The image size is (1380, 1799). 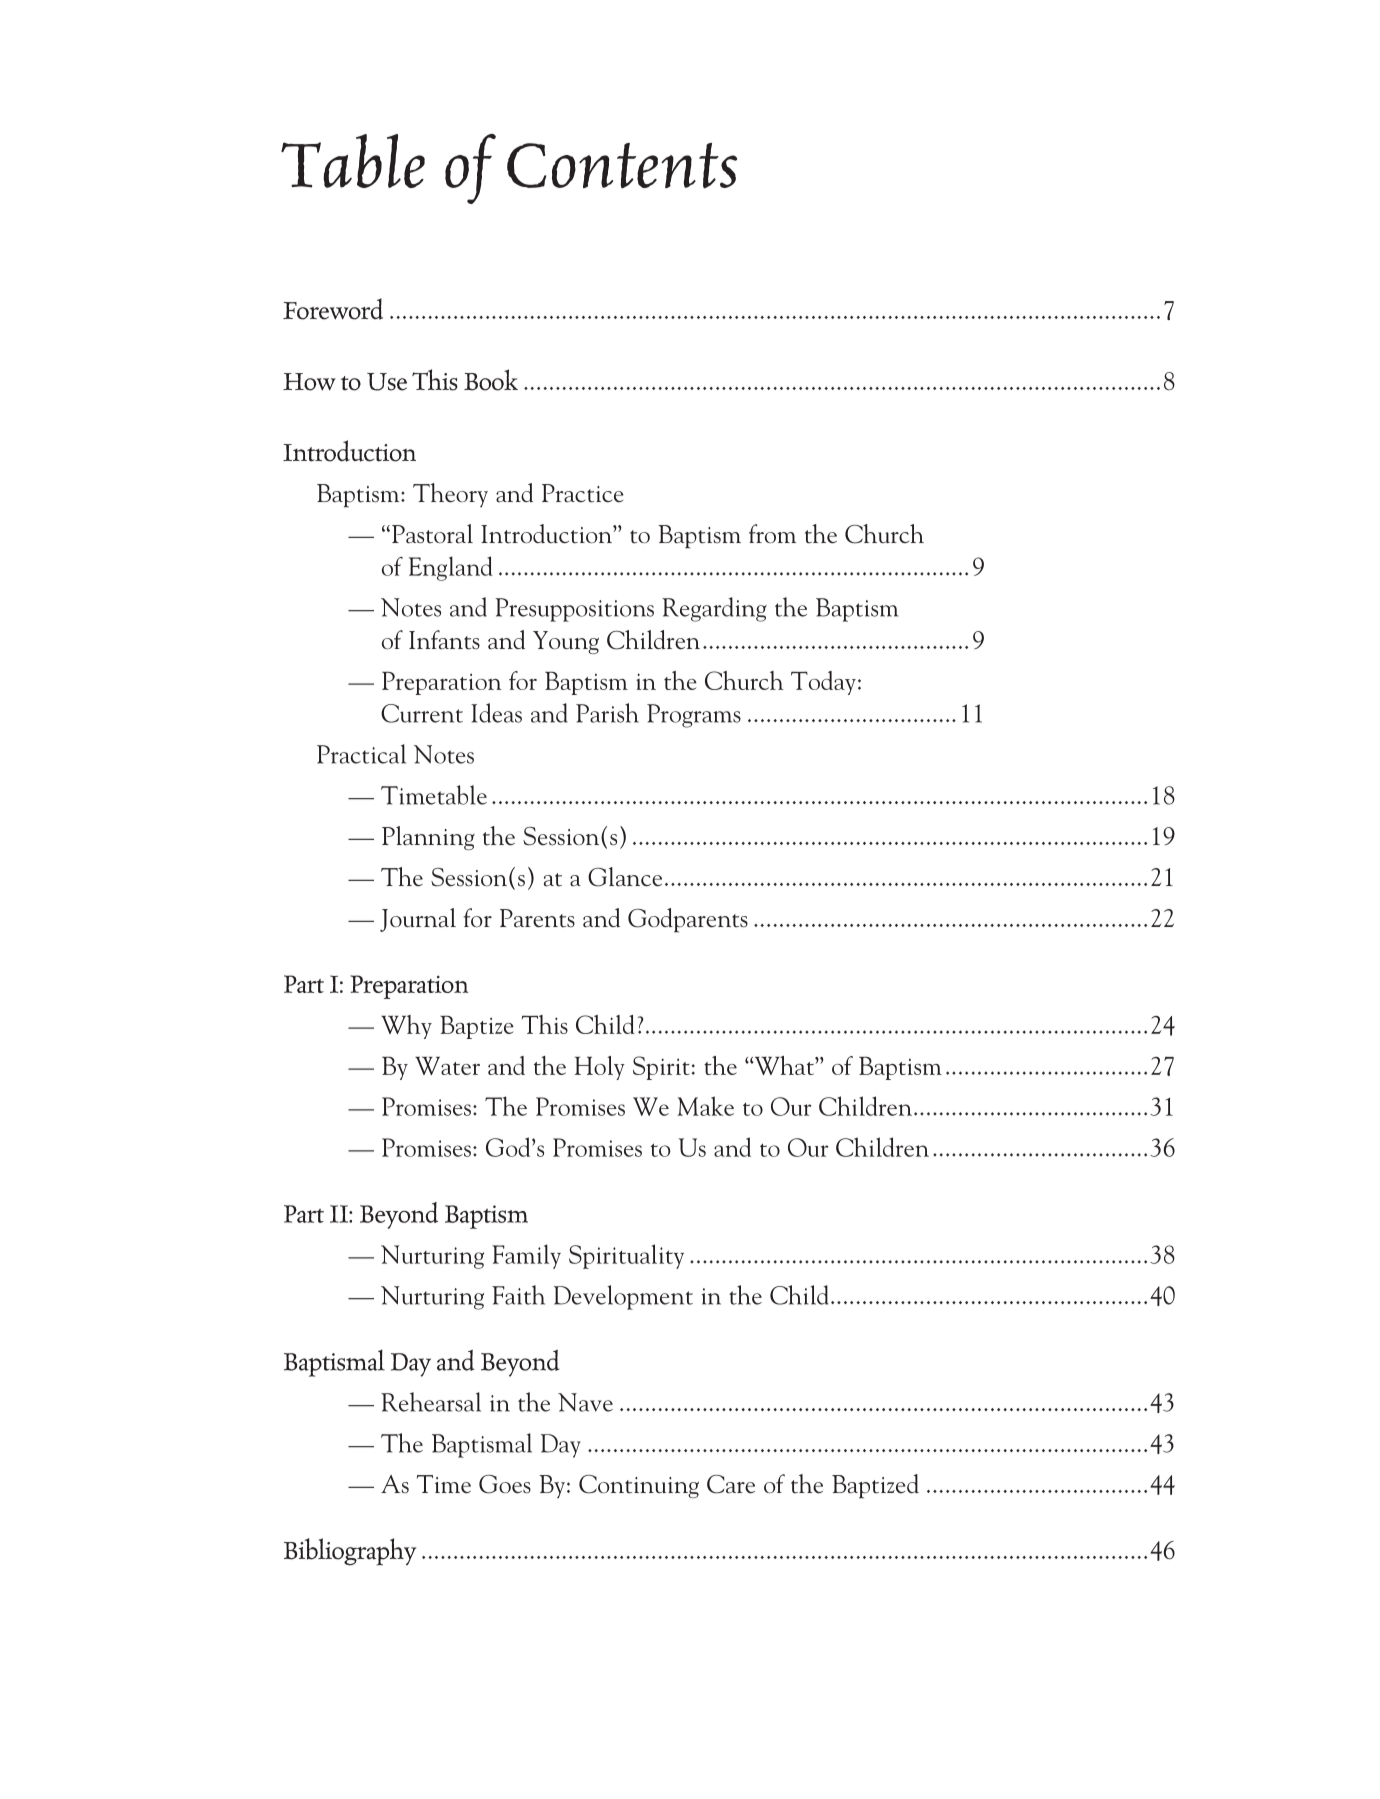 I want to click on Bibliography, so click(x=350, y=1552).
